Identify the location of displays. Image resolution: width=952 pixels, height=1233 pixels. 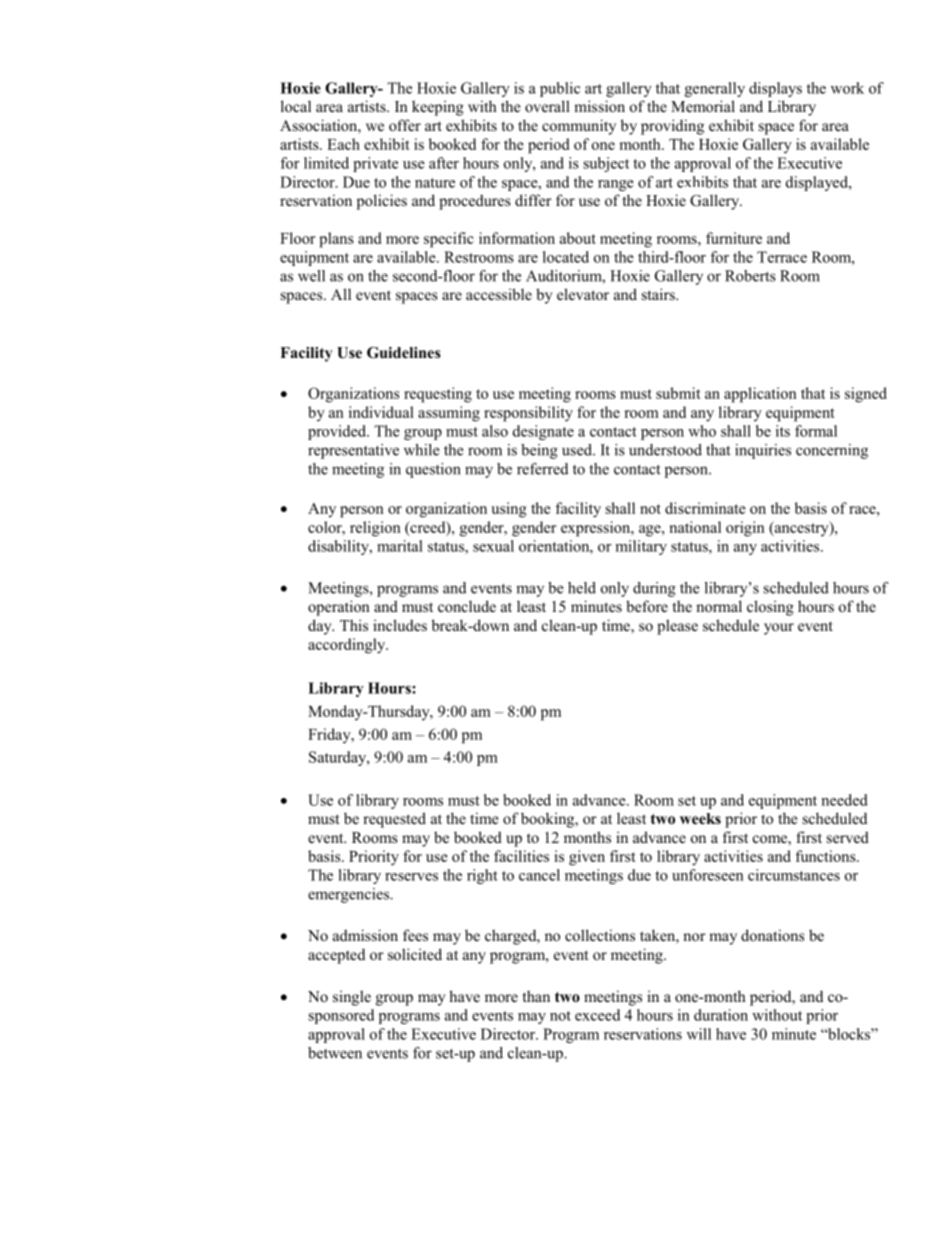
(775, 89).
